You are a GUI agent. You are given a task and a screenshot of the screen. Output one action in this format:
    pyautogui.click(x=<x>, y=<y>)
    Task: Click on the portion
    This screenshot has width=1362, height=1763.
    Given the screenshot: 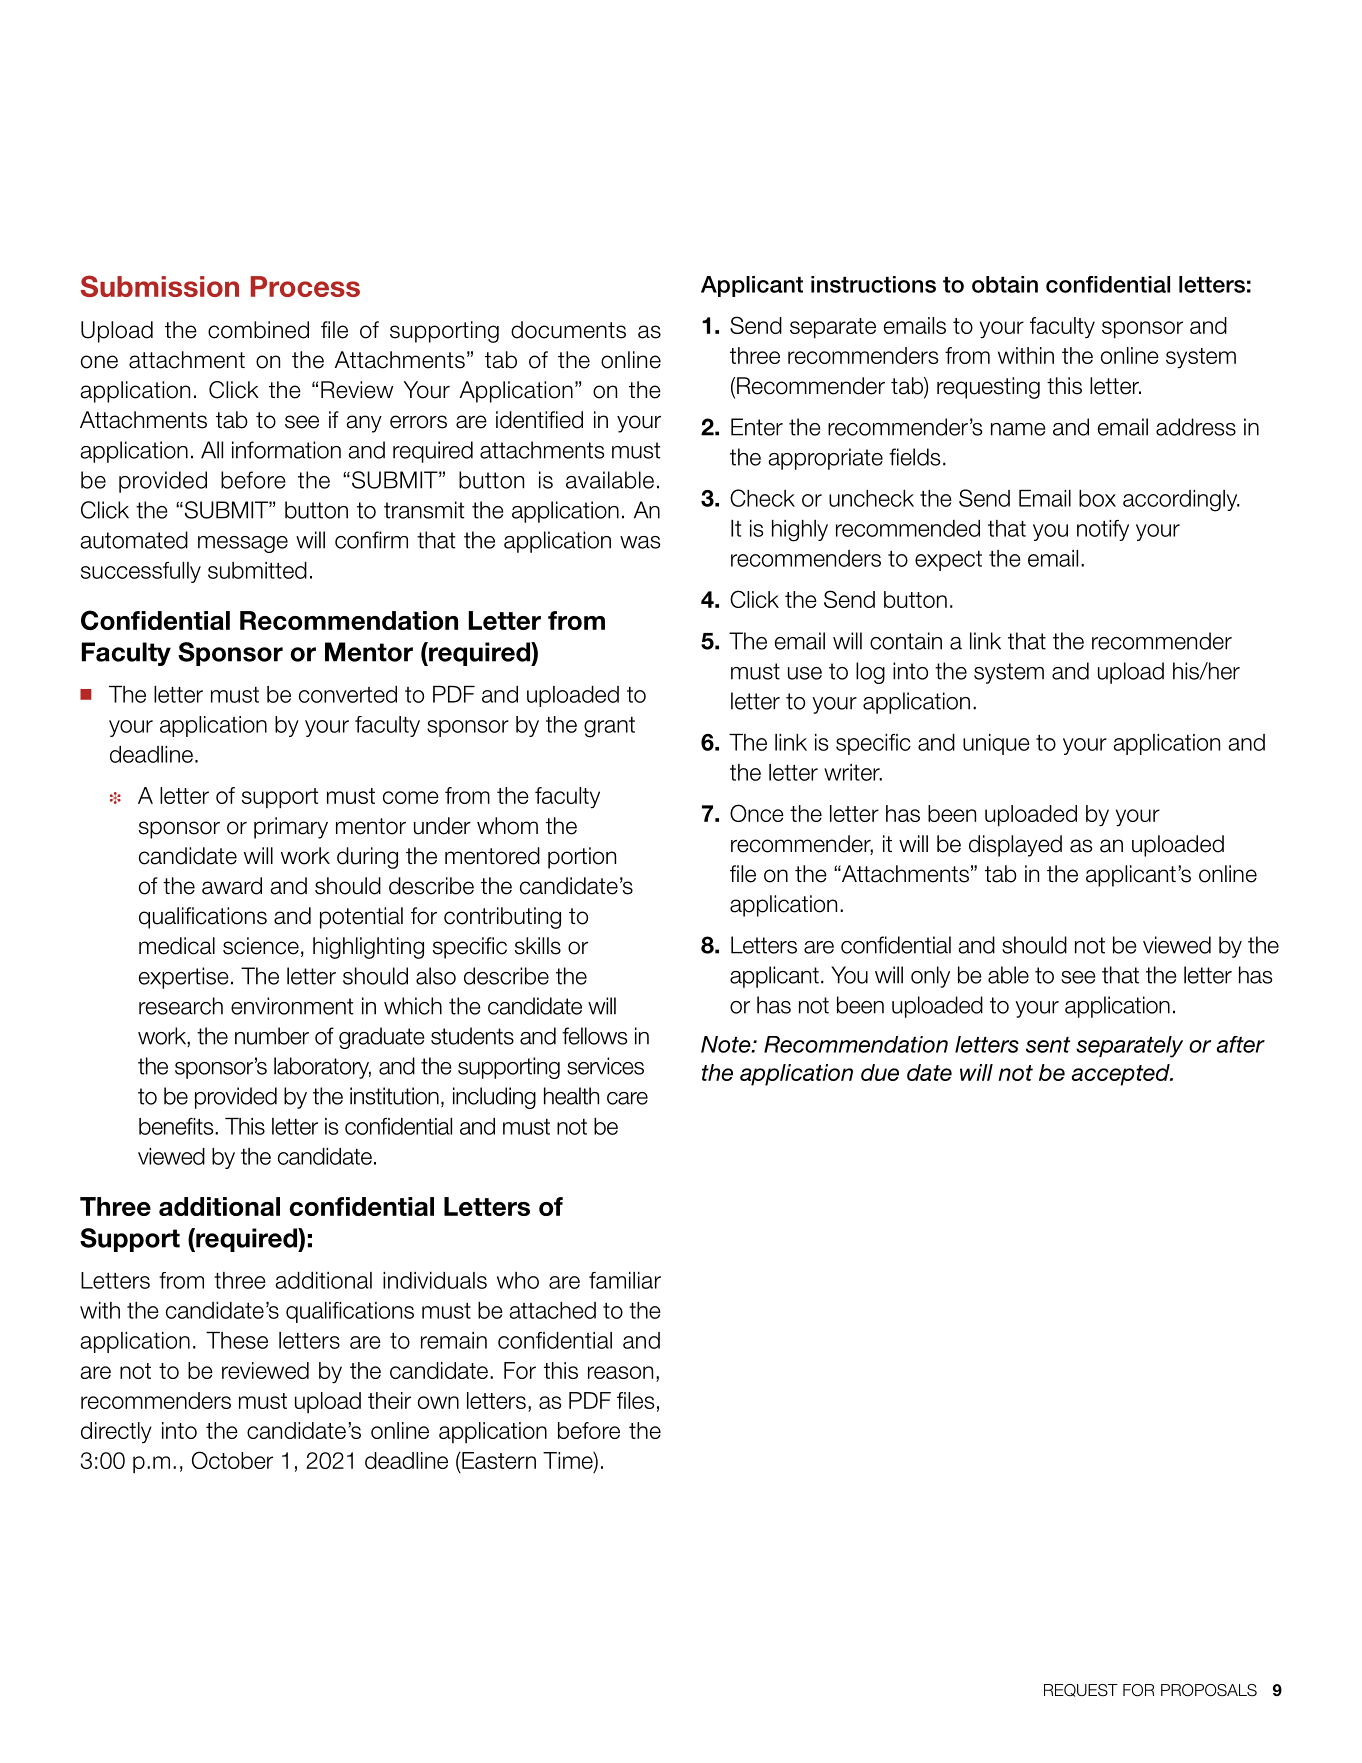 What is the action you would take?
    pyautogui.click(x=582, y=858)
